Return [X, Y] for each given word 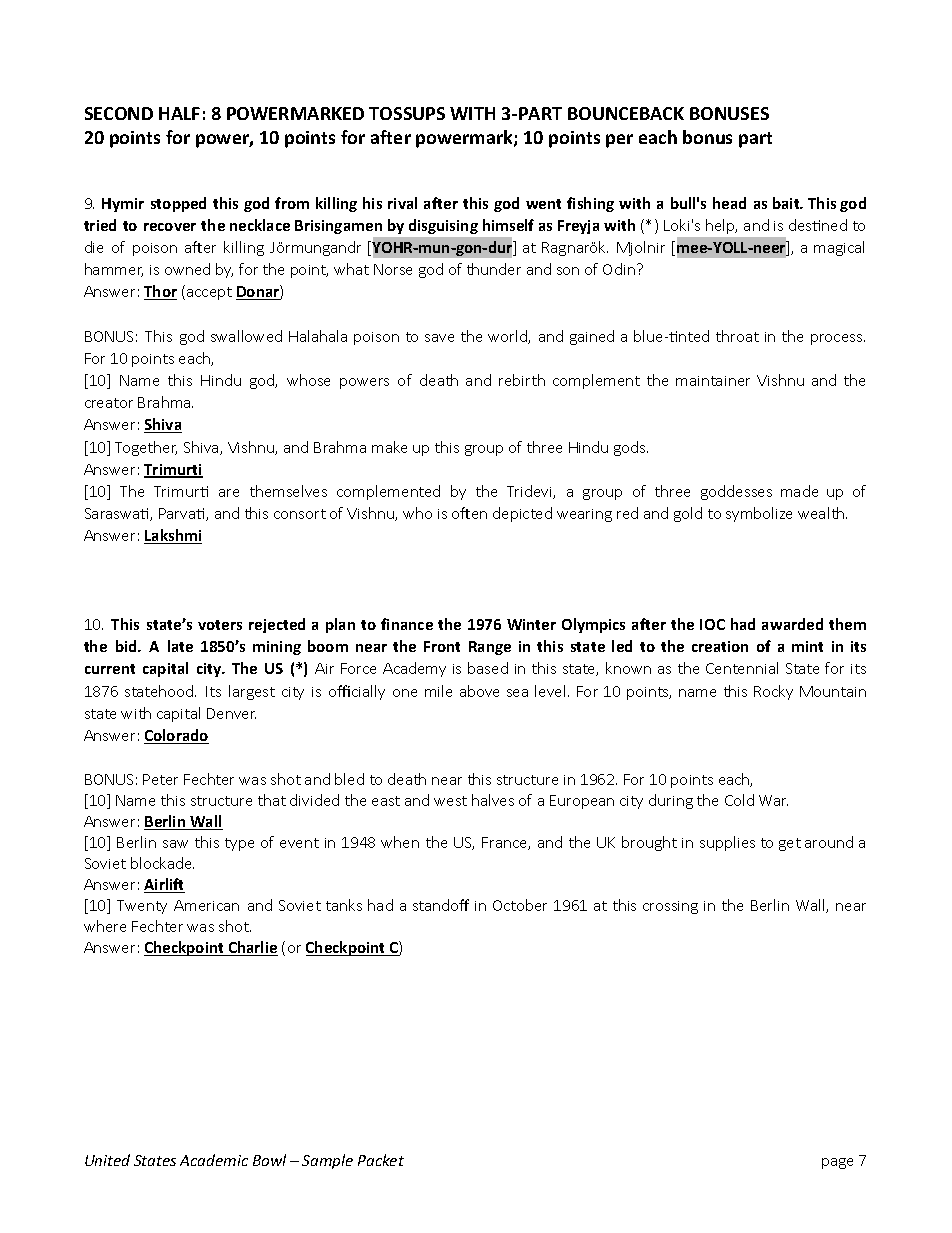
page [837, 1163]
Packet [381, 1160]
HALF [179, 113]
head [729, 203]
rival [402, 203]
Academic [214, 1160]
